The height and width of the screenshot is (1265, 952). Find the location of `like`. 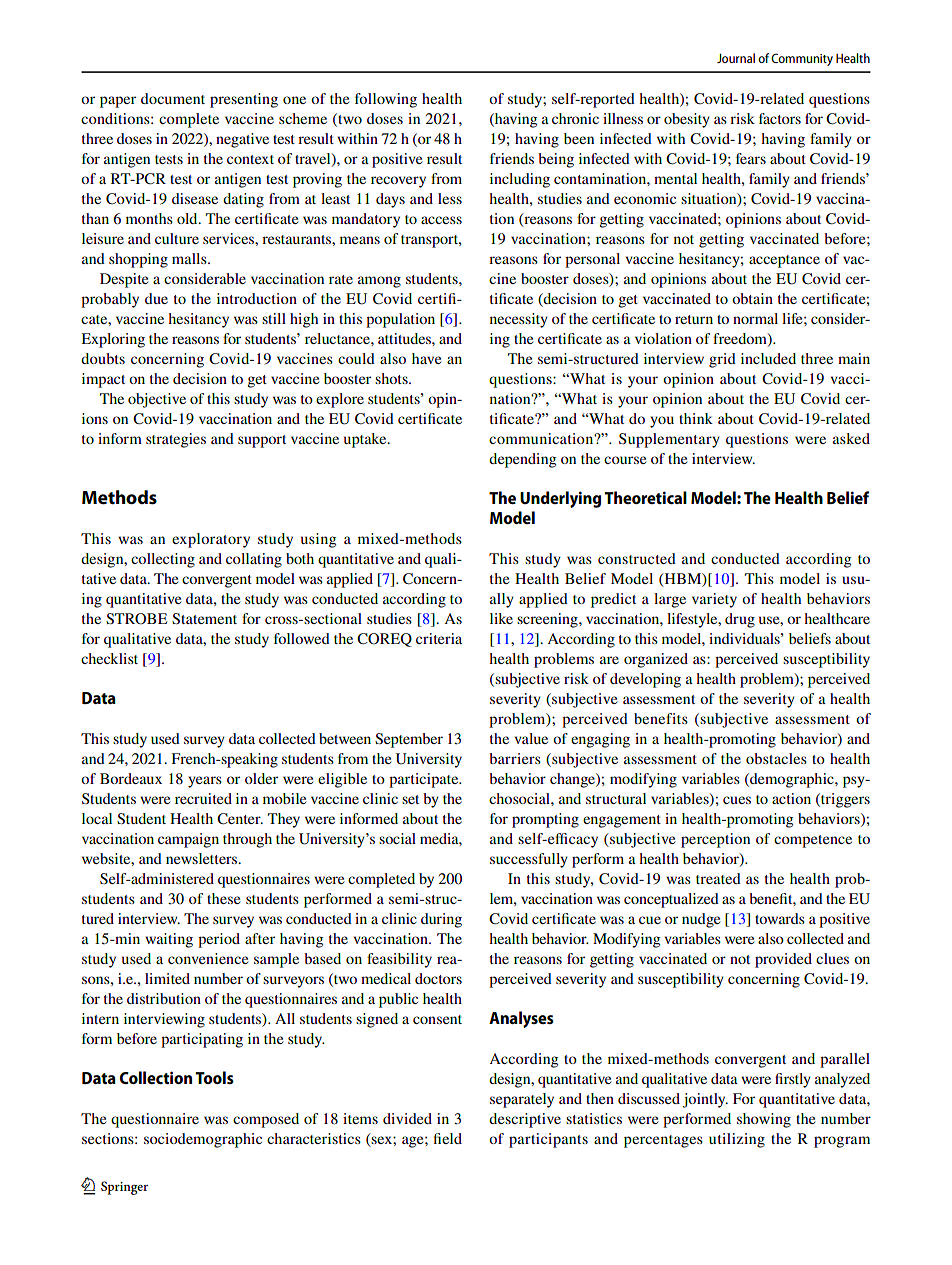

like is located at coordinates (501, 618).
